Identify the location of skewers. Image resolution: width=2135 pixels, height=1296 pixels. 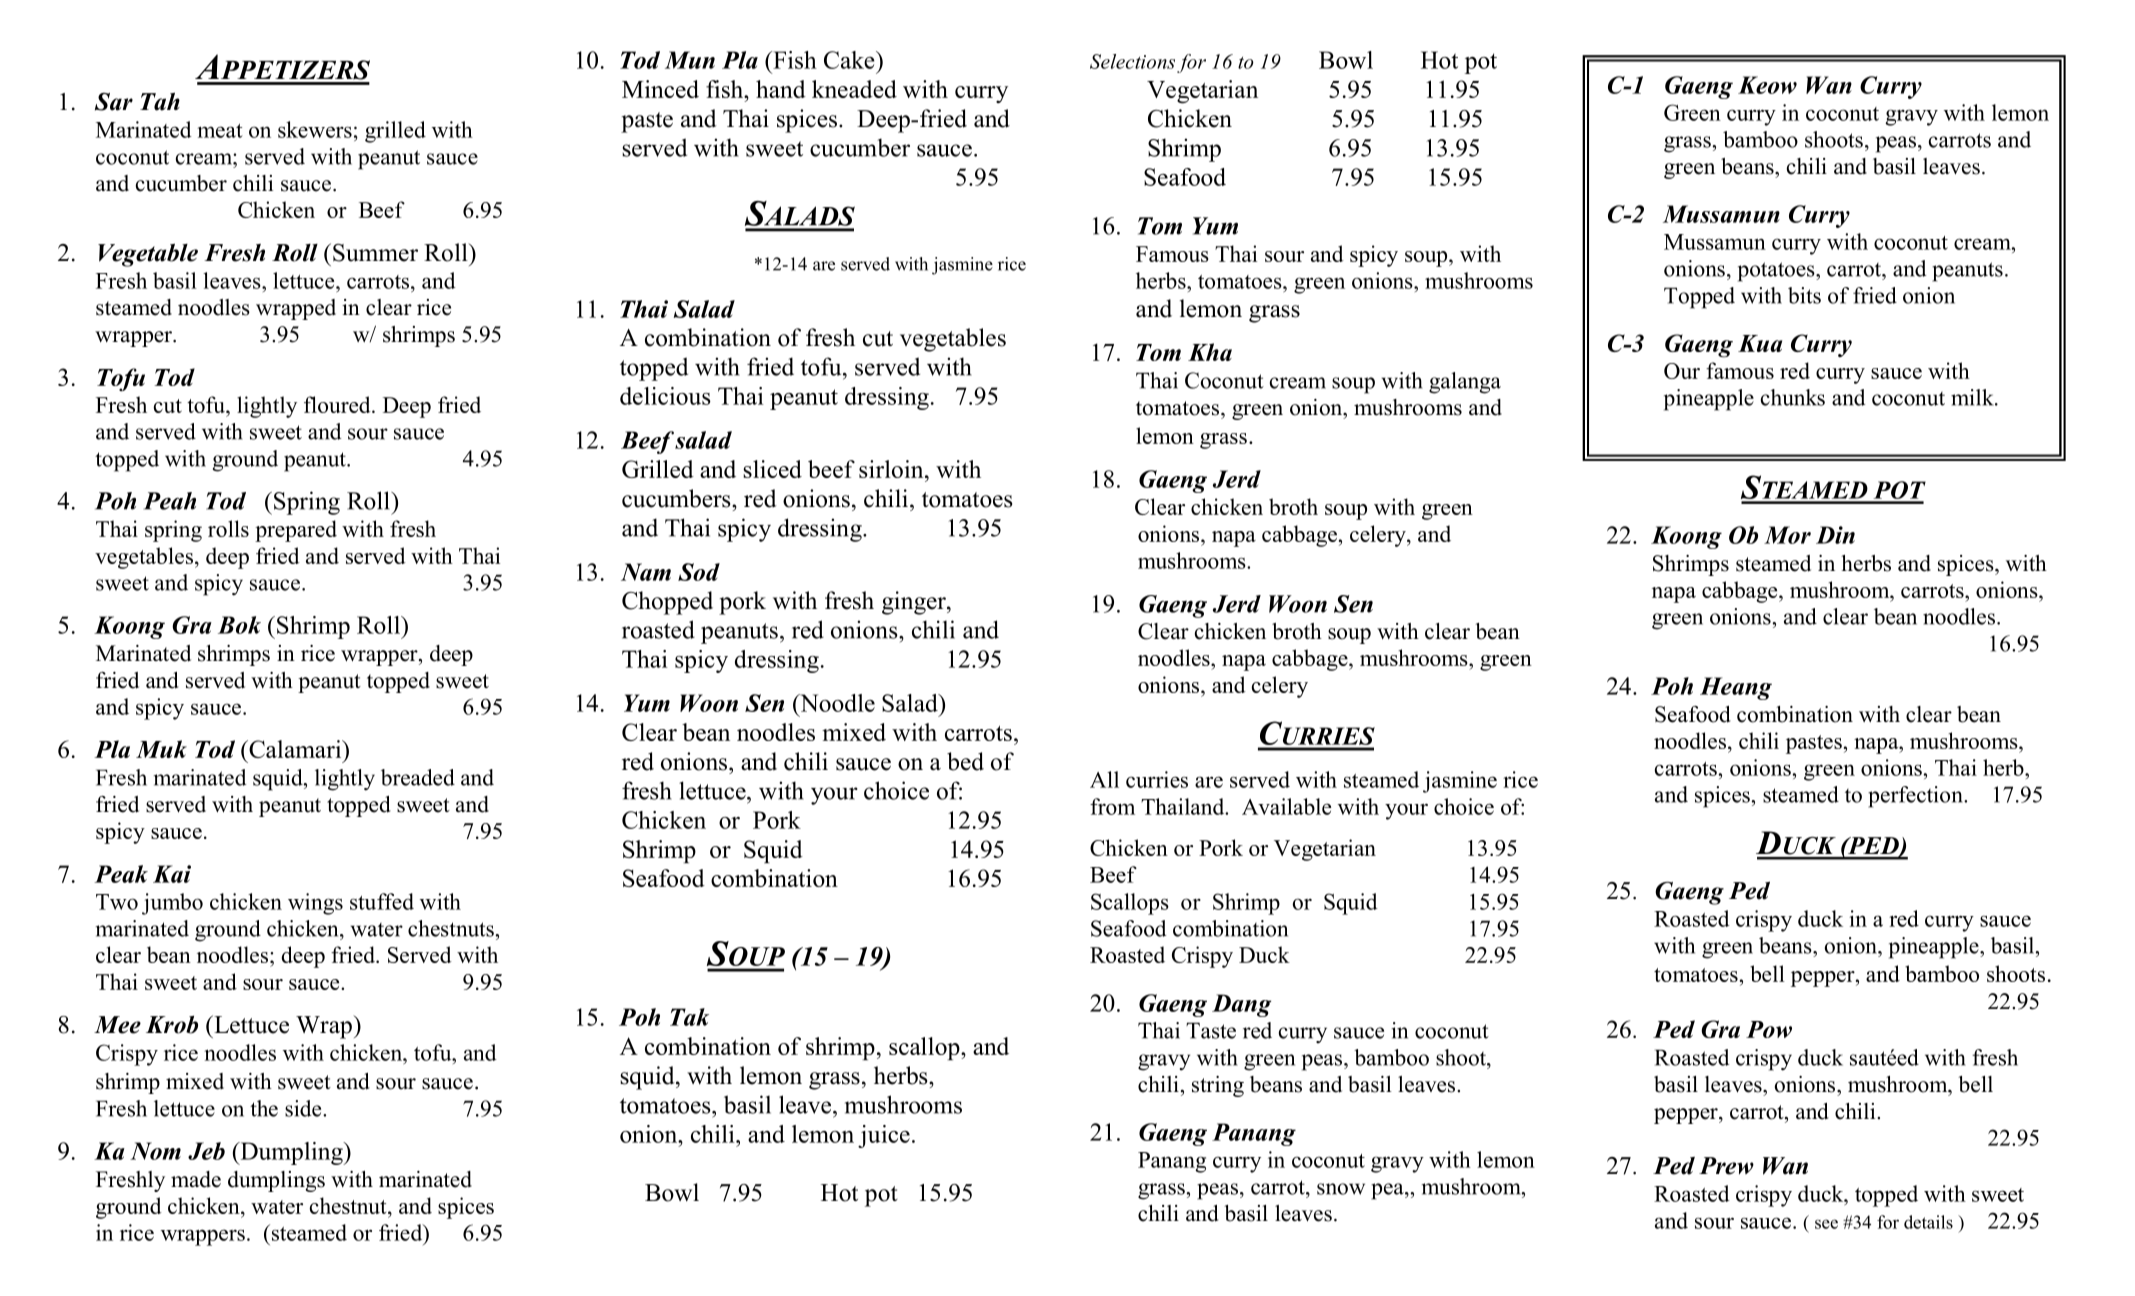
(315, 129).
